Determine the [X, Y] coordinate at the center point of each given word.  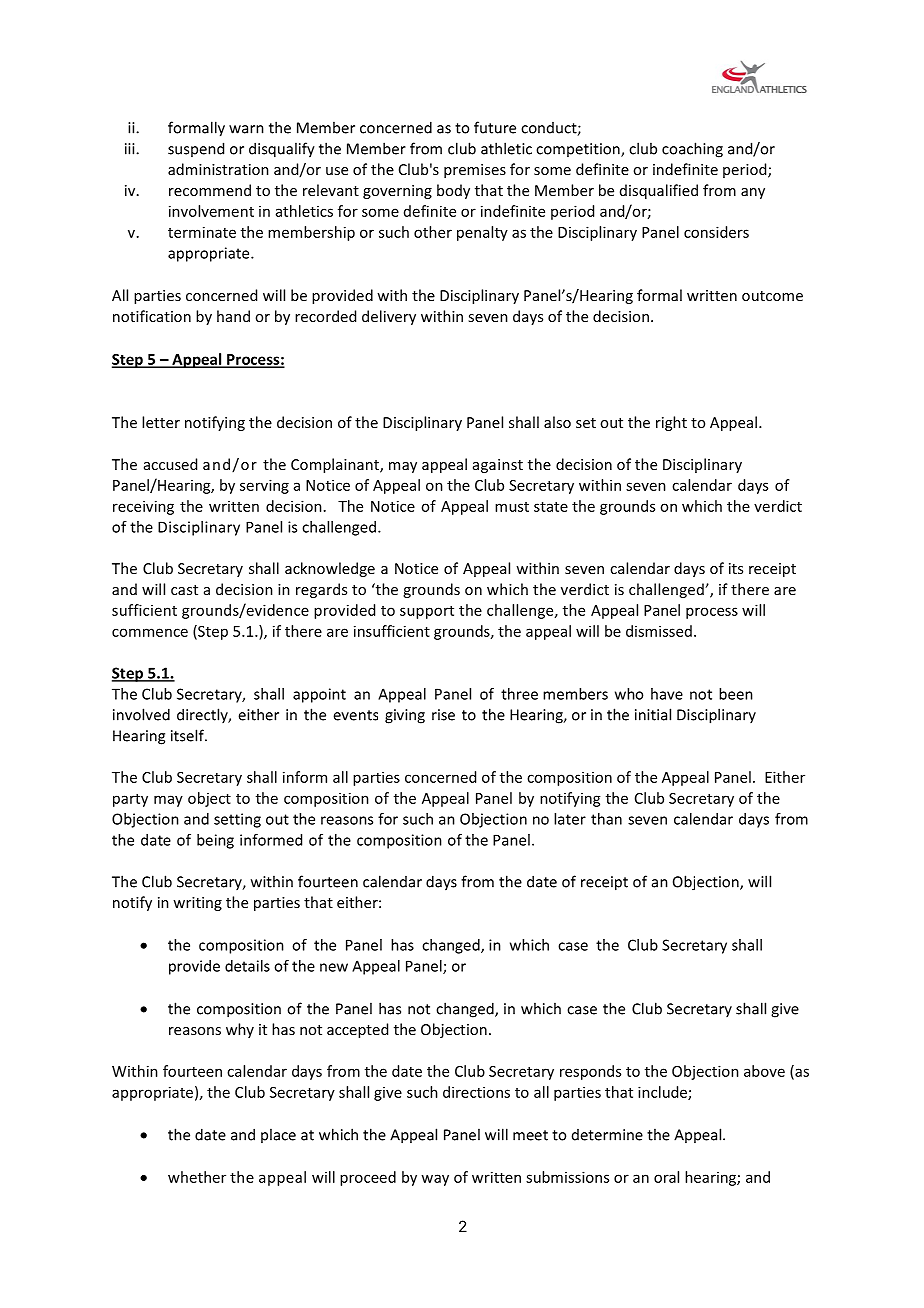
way [435, 1180]
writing [197, 904]
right [671, 423]
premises [475, 171]
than [606, 819]
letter [161, 422]
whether [197, 1177]
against [498, 466]
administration [218, 169]
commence [150, 632]
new [334, 967]
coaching [692, 150]
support [427, 612]
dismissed [659, 631]
